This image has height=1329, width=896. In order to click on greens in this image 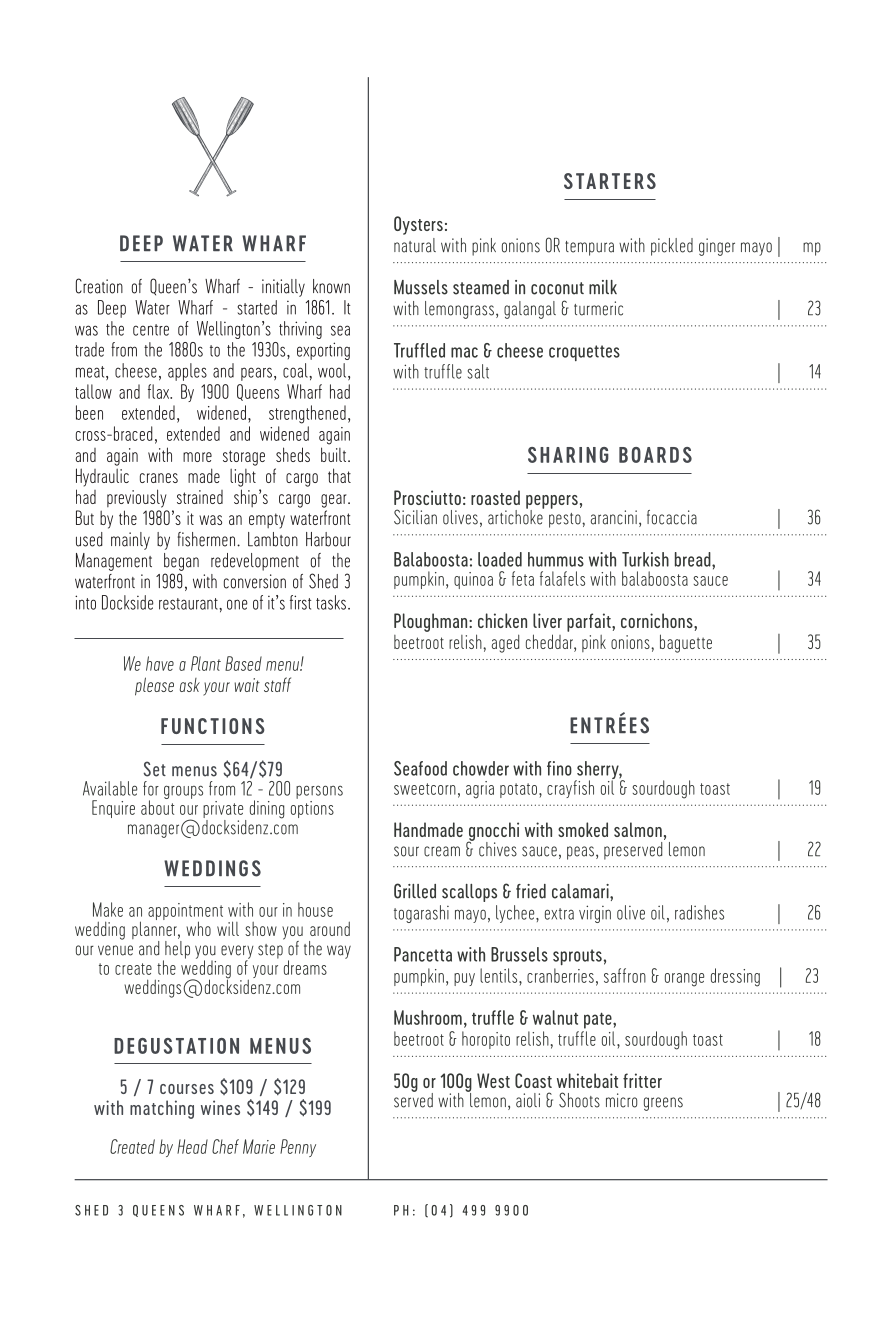, I will do `click(663, 1104)`.
